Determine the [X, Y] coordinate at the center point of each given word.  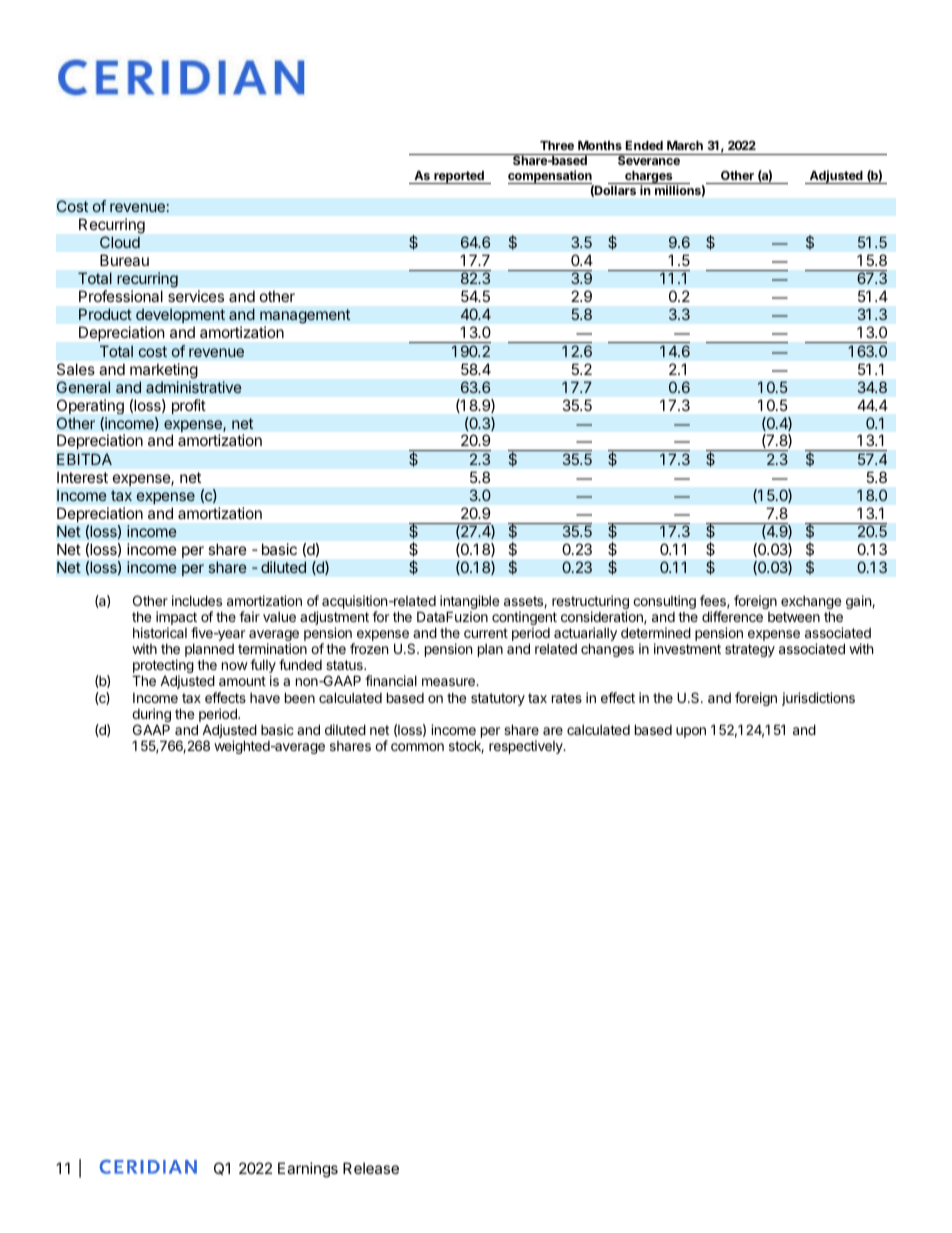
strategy [750, 650]
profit [189, 406]
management [305, 318]
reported [459, 177]
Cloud [120, 242]
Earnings [308, 1170]
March [685, 145]
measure [449, 682]
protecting [163, 667]
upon [691, 732]
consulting [664, 602]
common [417, 747]
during [151, 716]
